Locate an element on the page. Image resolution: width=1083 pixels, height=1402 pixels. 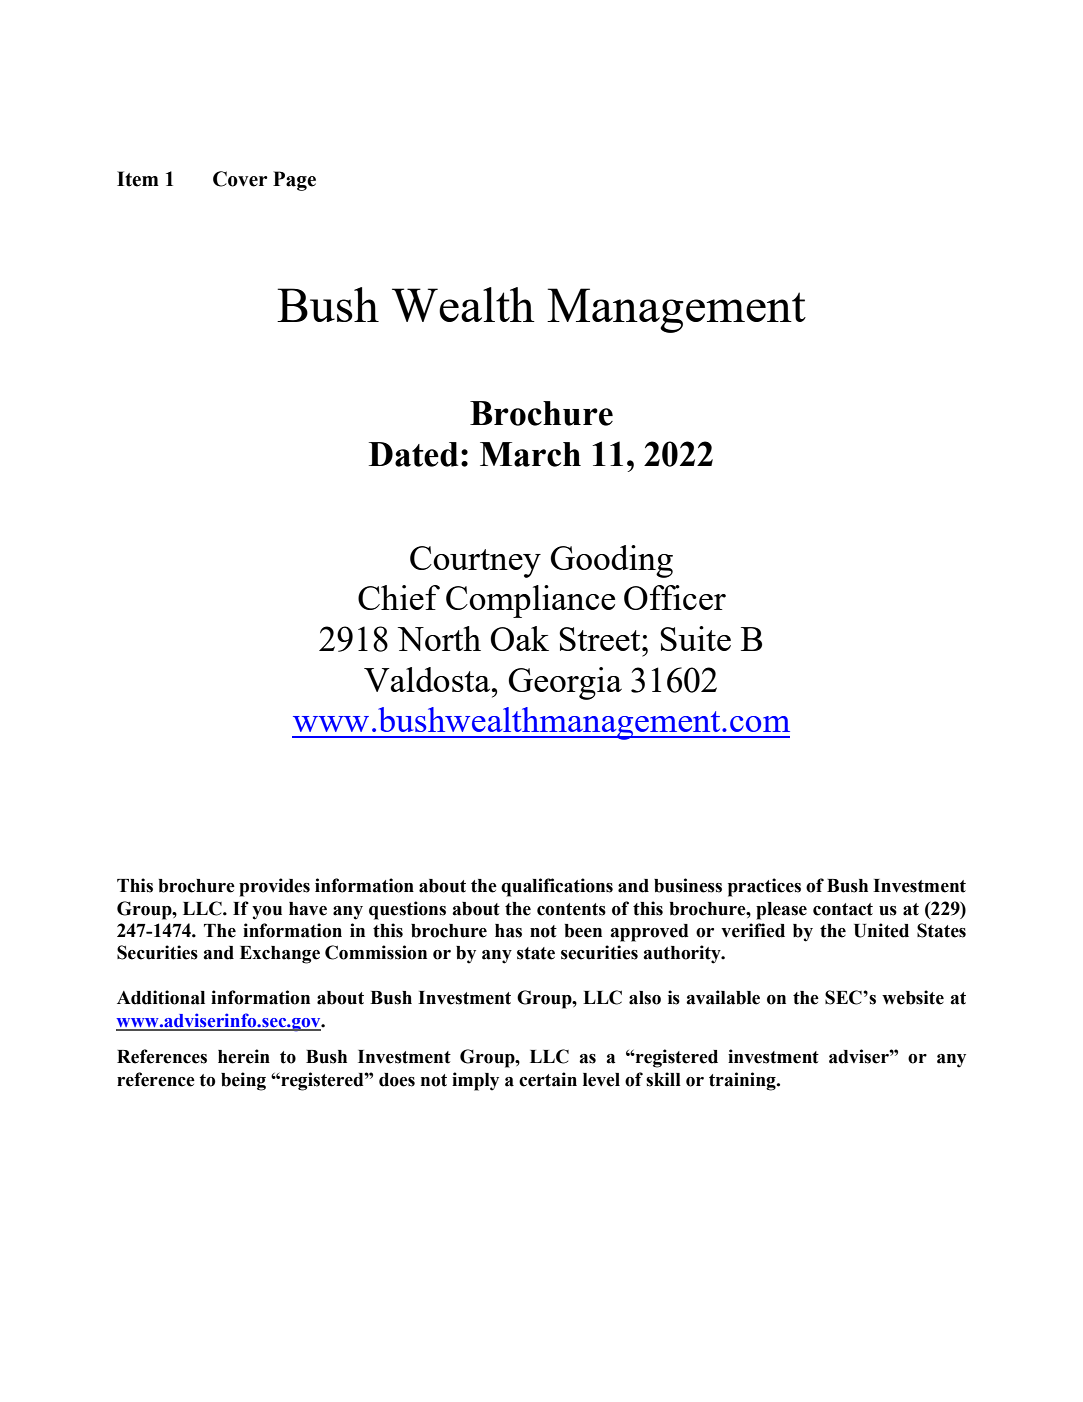
Courtney is located at coordinates (475, 562).
